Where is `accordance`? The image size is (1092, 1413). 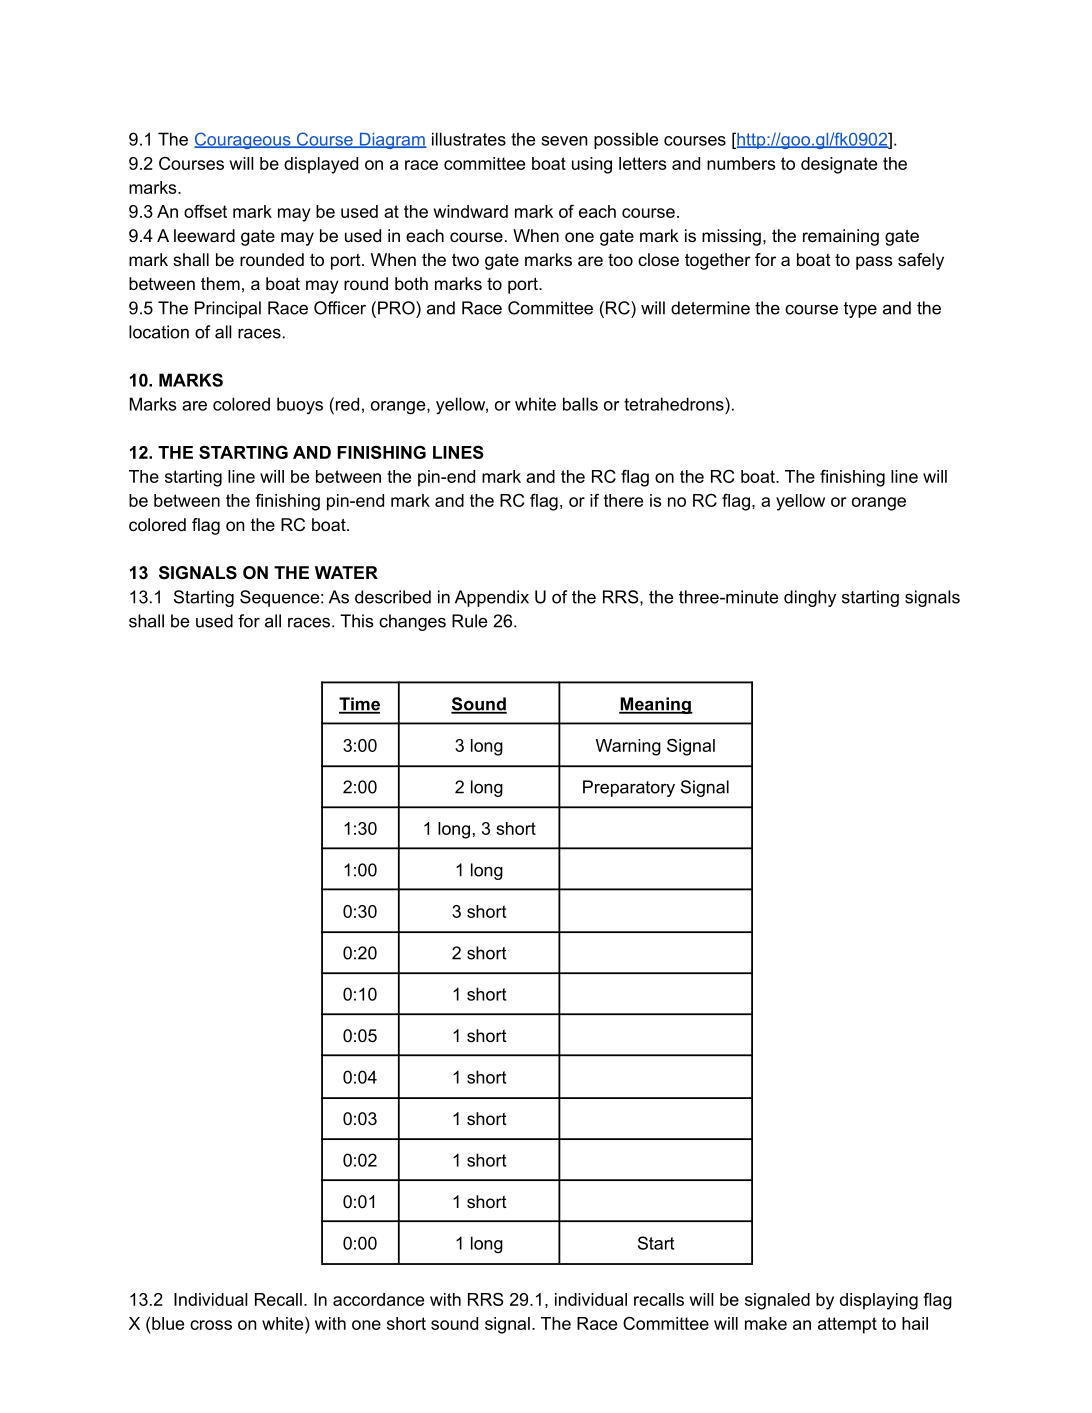
accordance is located at coordinates (378, 1299).
